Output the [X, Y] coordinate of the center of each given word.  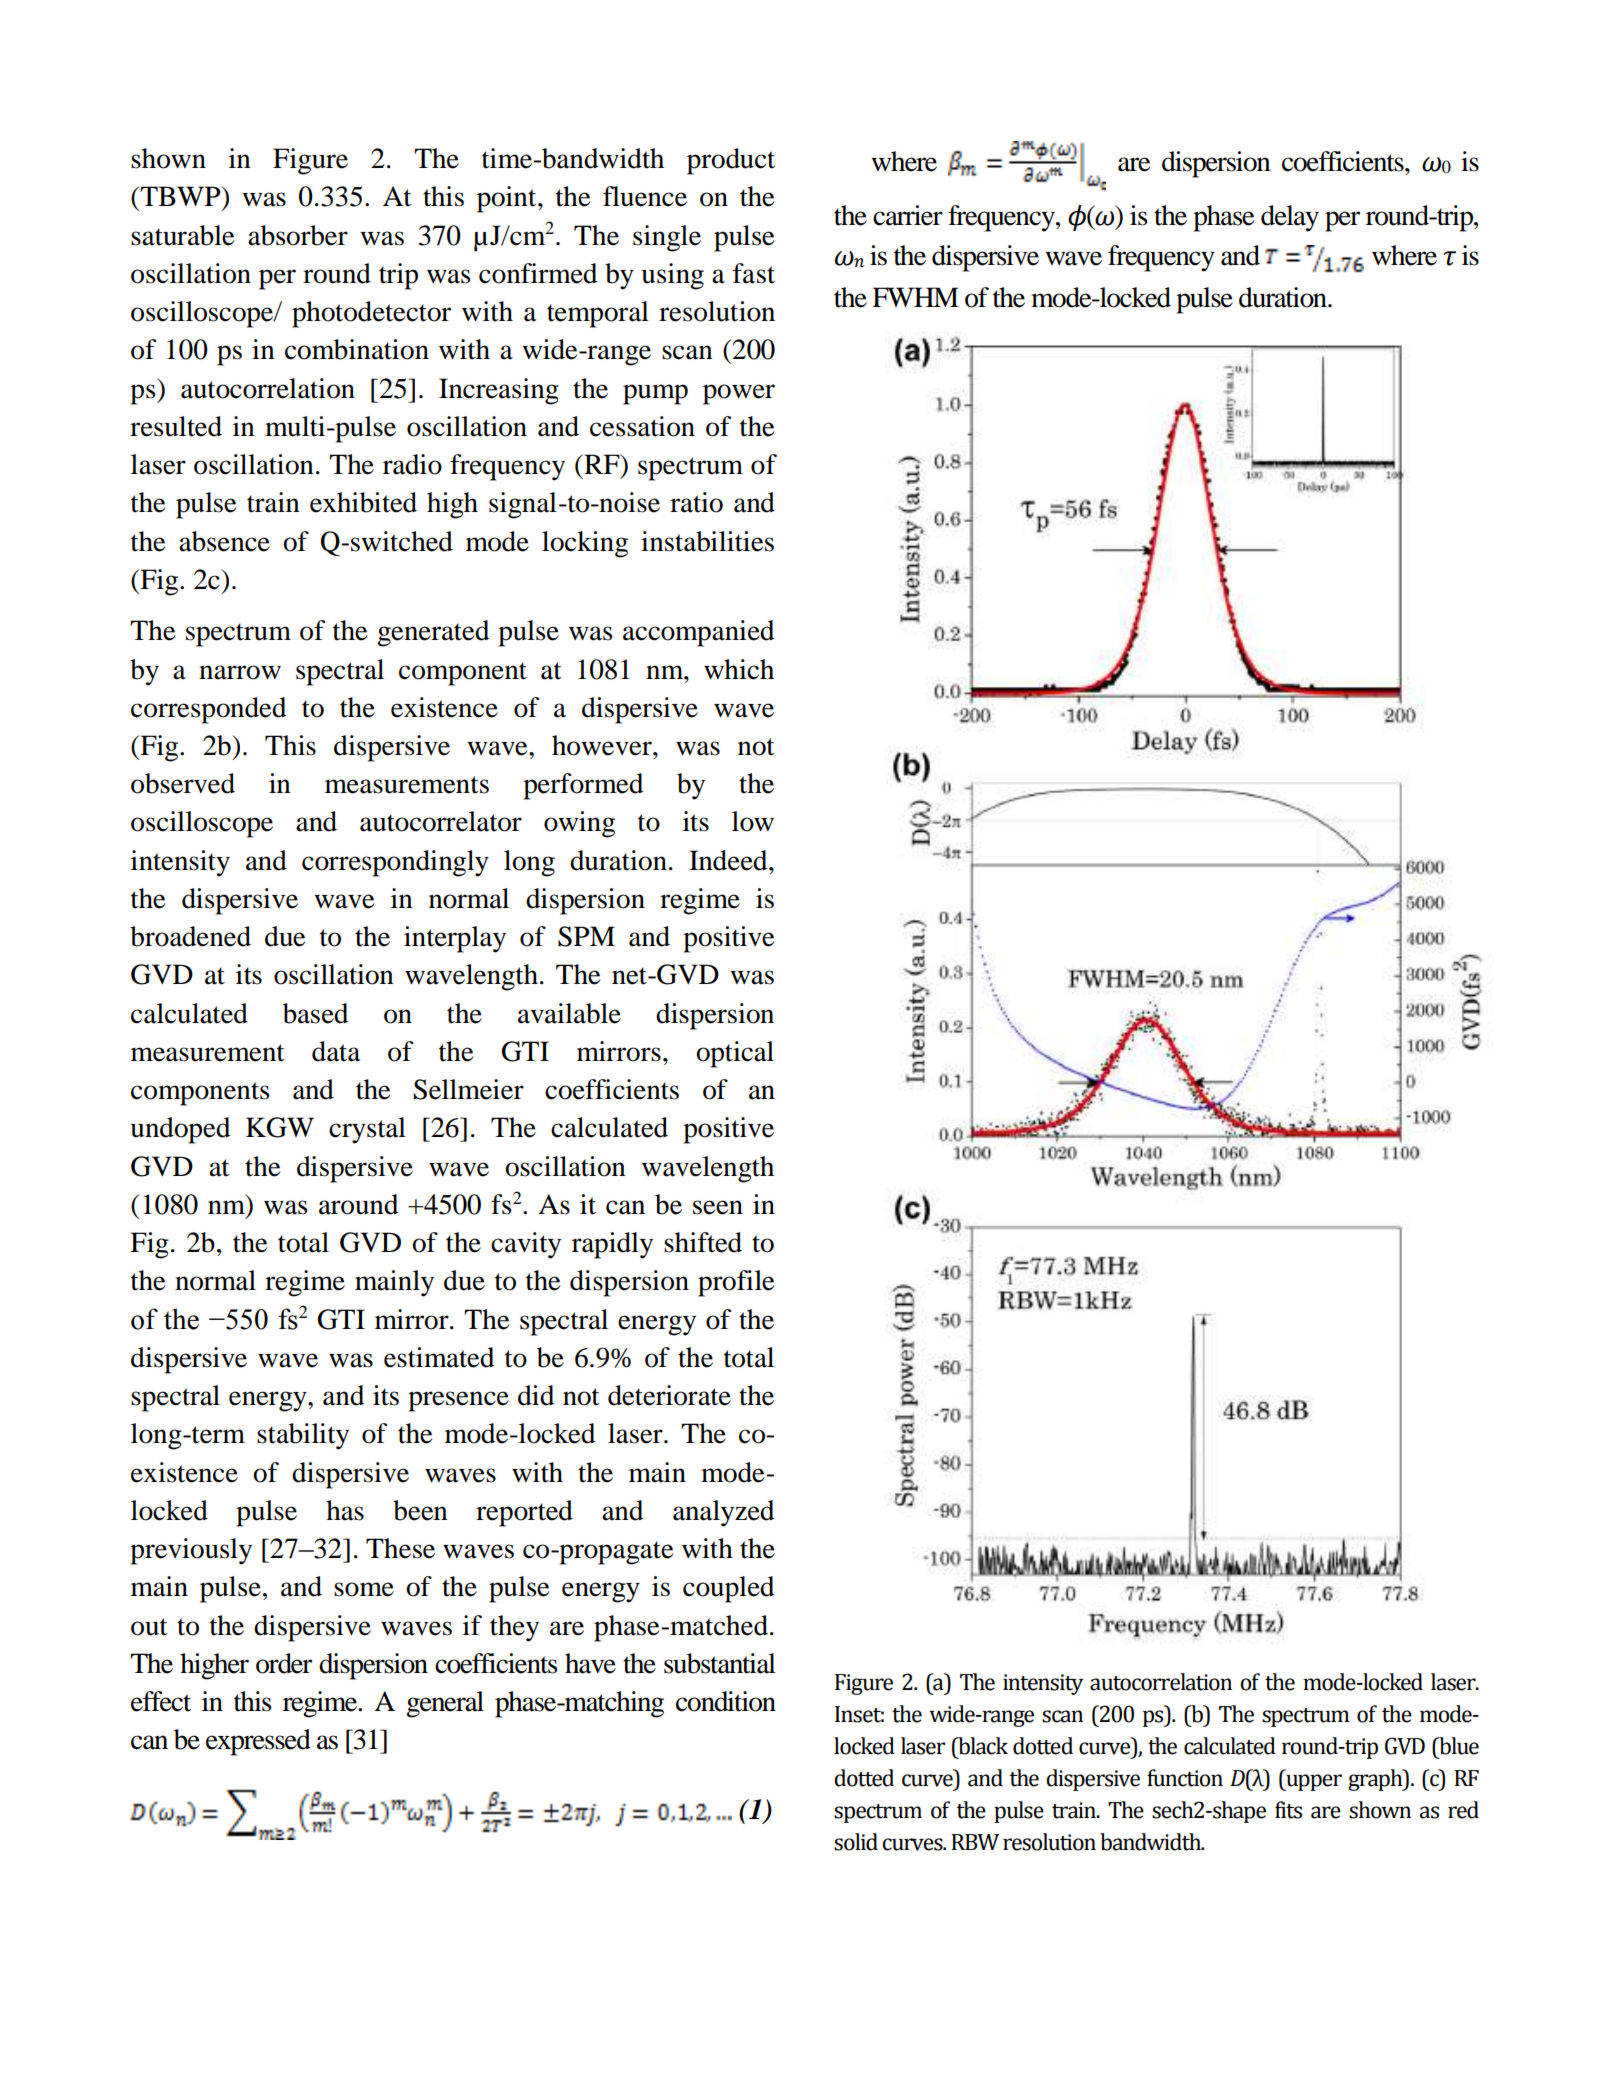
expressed [258, 1742]
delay [1290, 218]
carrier [908, 215]
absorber [298, 235]
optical [735, 1054]
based [315, 1013]
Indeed [729, 860]
